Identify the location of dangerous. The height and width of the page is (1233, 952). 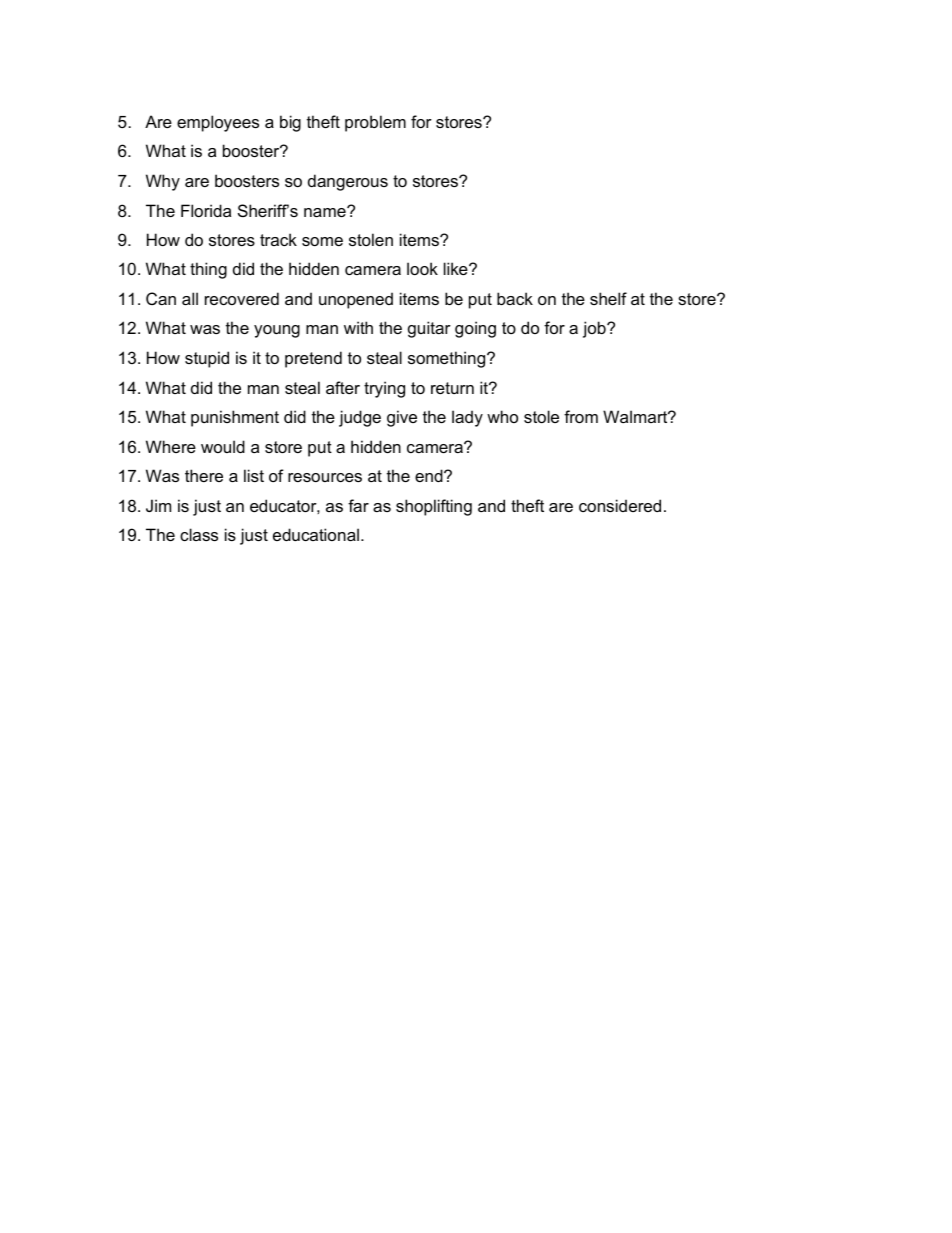
(348, 182).
